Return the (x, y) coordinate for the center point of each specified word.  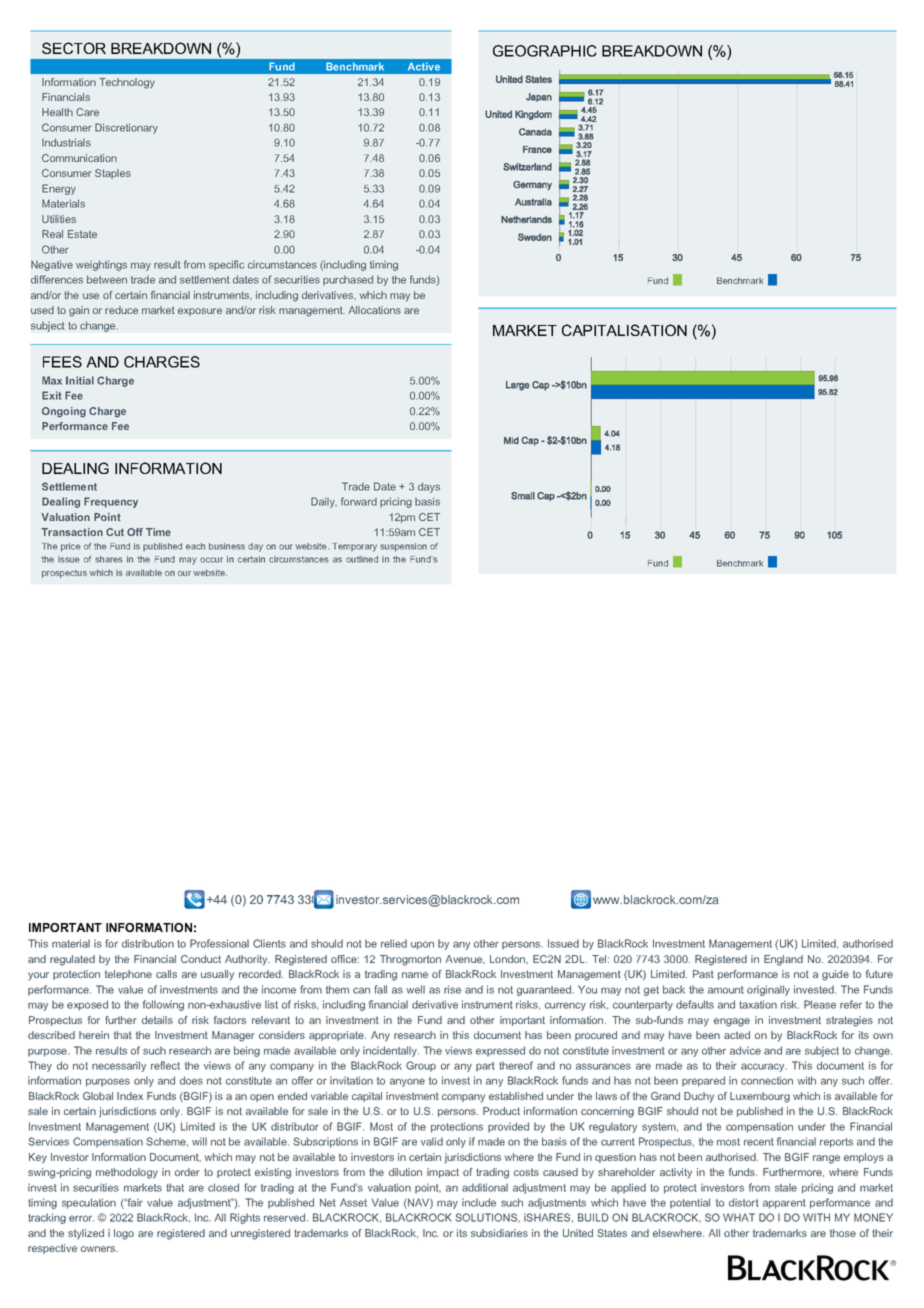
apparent (784, 1204)
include (479, 1202)
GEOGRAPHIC (545, 51)
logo (124, 1234)
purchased (348, 280)
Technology (127, 83)
